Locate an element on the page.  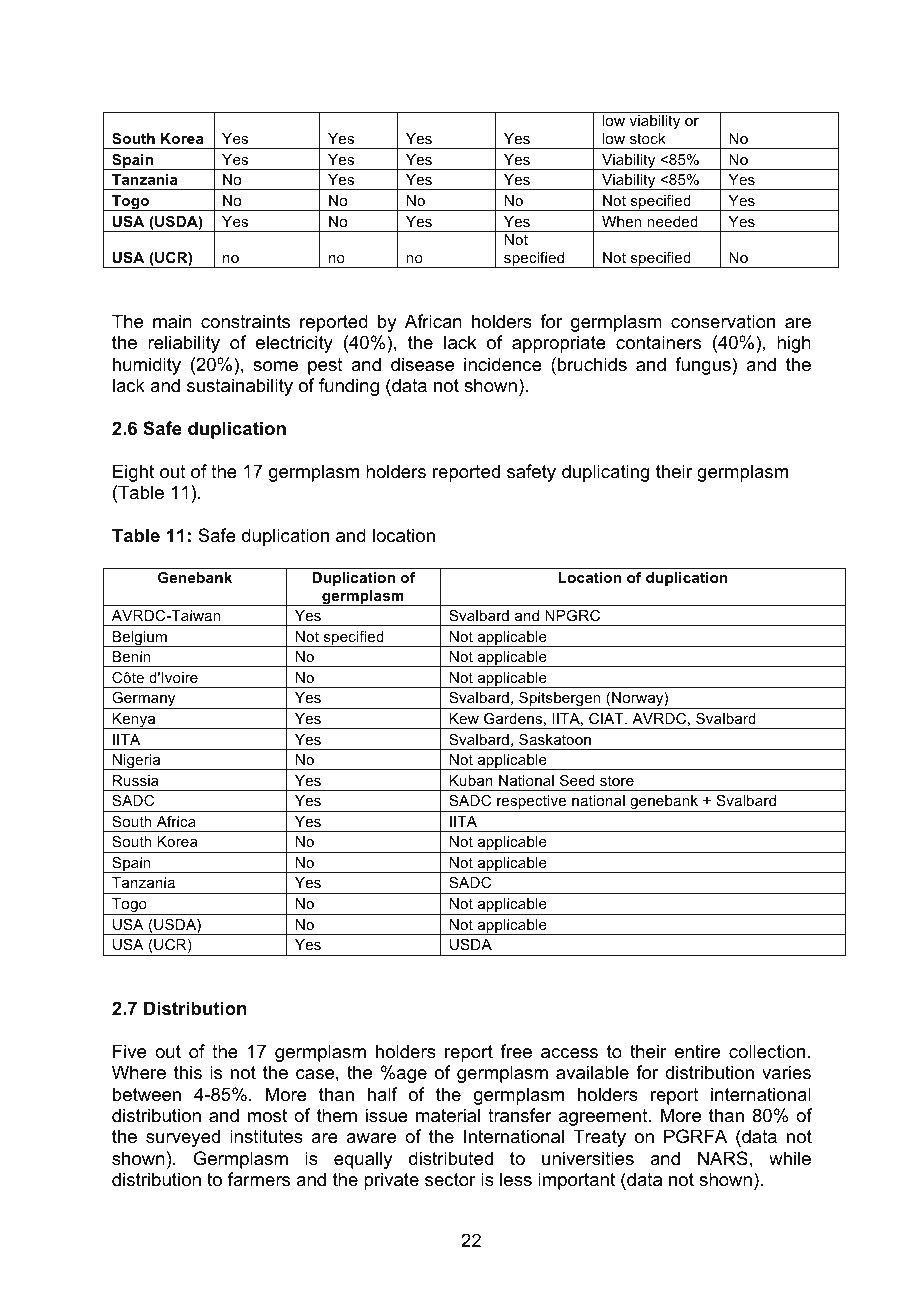
surveyed is located at coordinates (183, 1138).
